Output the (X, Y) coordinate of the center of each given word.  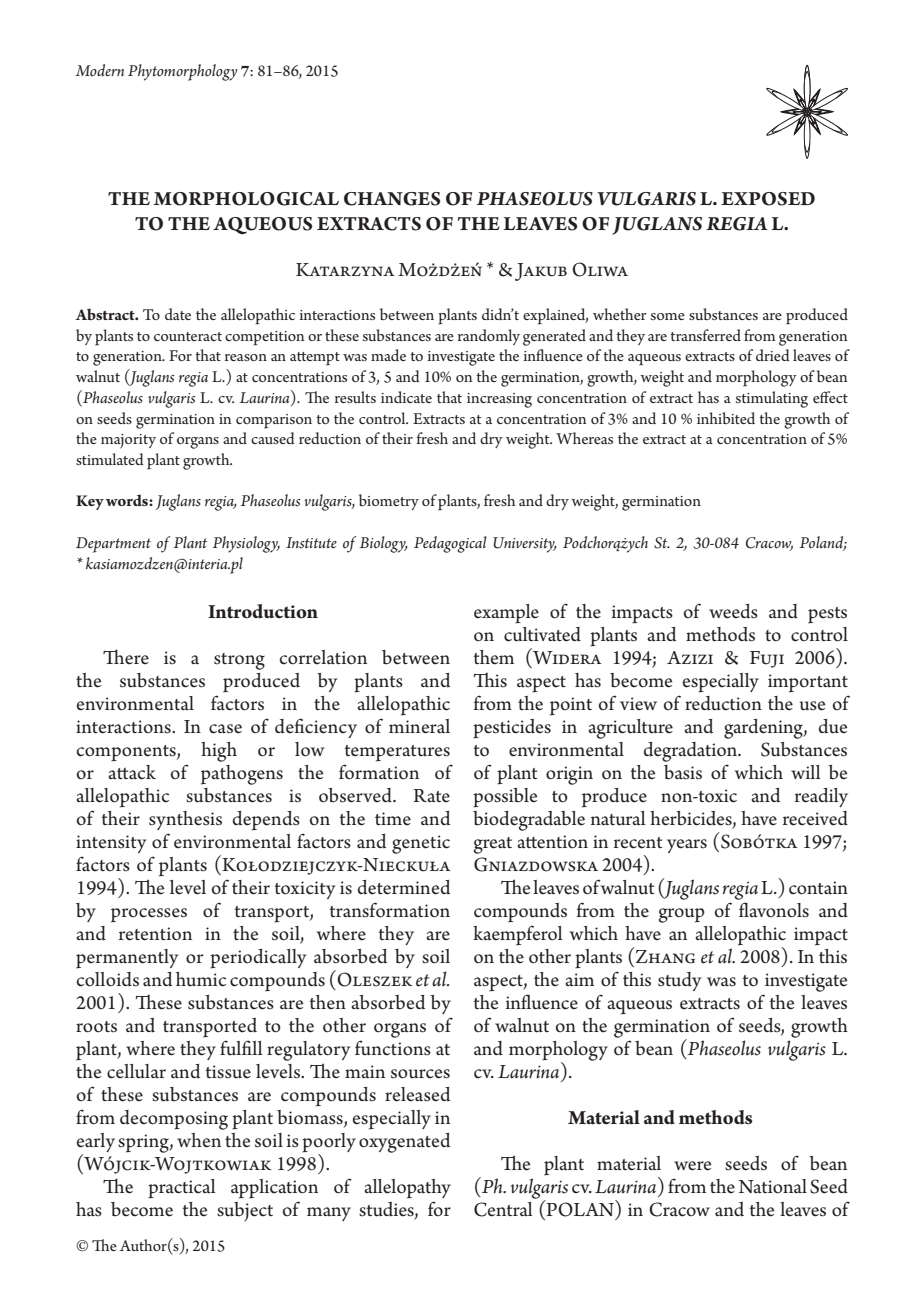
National (772, 1186)
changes (392, 199)
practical (182, 1189)
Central (503, 1209)
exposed (768, 199)
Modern (99, 70)
